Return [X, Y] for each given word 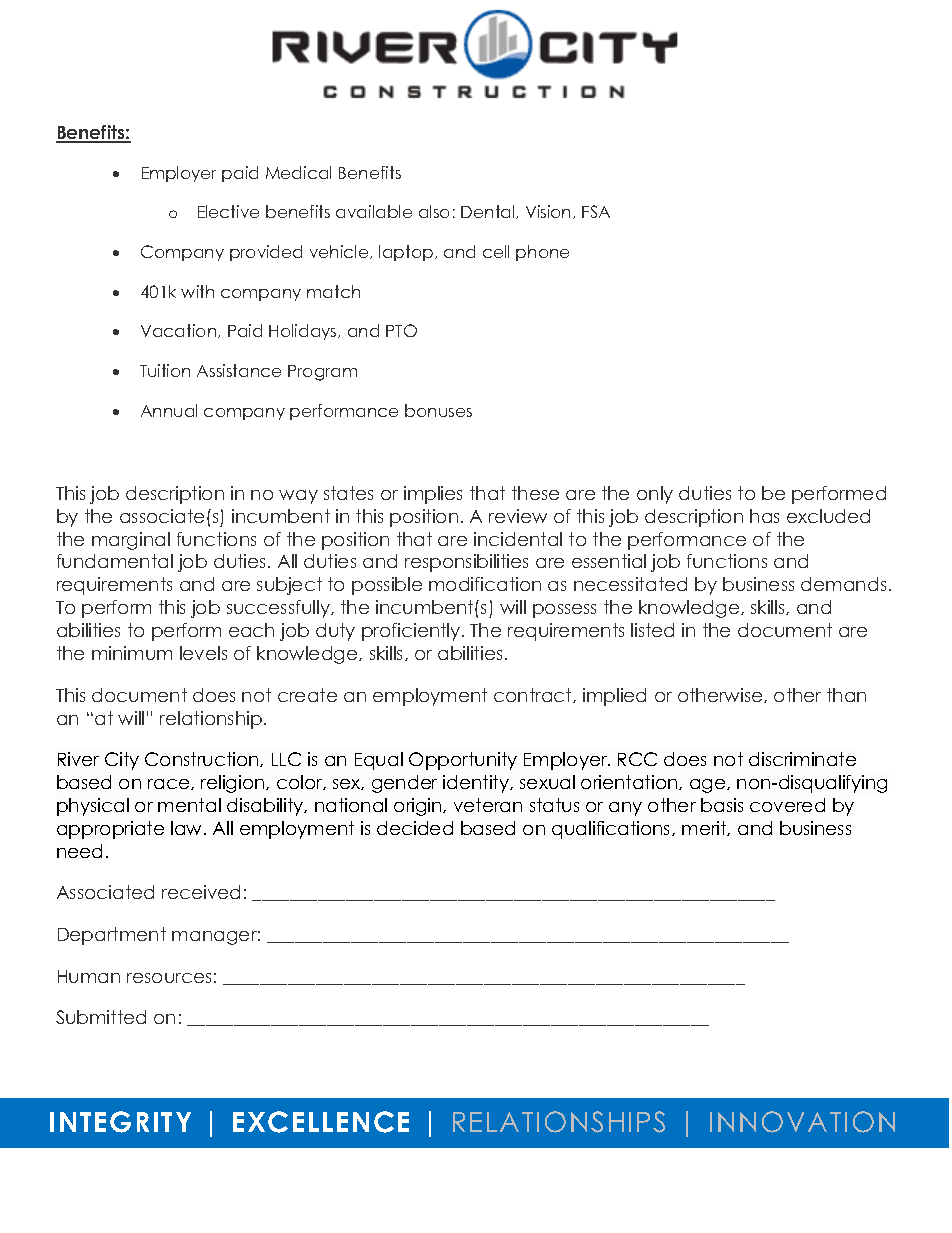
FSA [596, 211]
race [170, 784]
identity [477, 784]
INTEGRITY [120, 1122]
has [764, 516]
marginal [131, 541]
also [434, 211]
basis [722, 805]
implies [433, 495]
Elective [228, 211]
